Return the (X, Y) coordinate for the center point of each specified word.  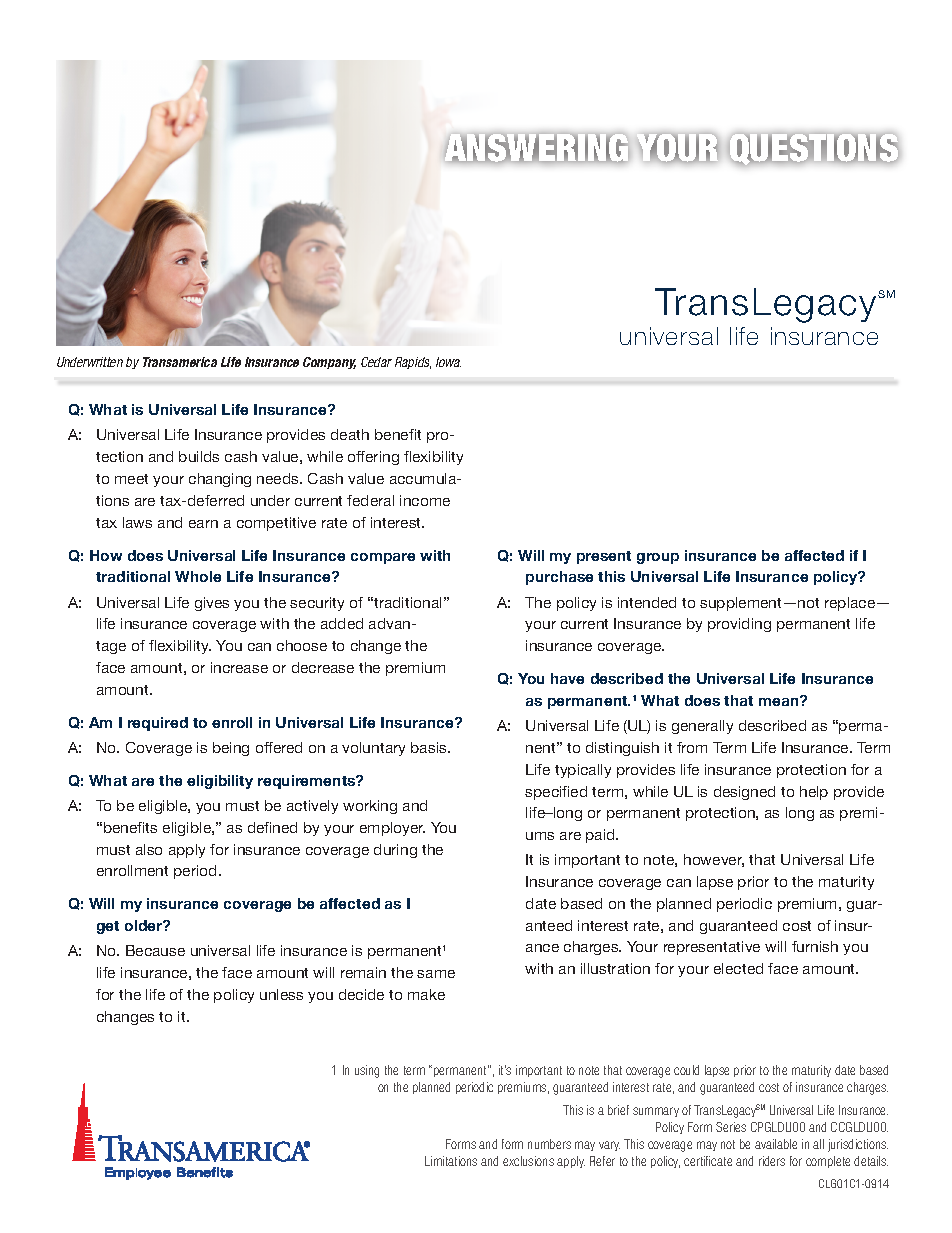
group (658, 558)
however (714, 860)
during (395, 851)
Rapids (413, 363)
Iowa (448, 362)
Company (329, 363)
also (149, 849)
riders (772, 1161)
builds (199, 456)
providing (739, 625)
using (367, 1071)
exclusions (528, 1161)
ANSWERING (536, 149)
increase (239, 667)
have (567, 678)
